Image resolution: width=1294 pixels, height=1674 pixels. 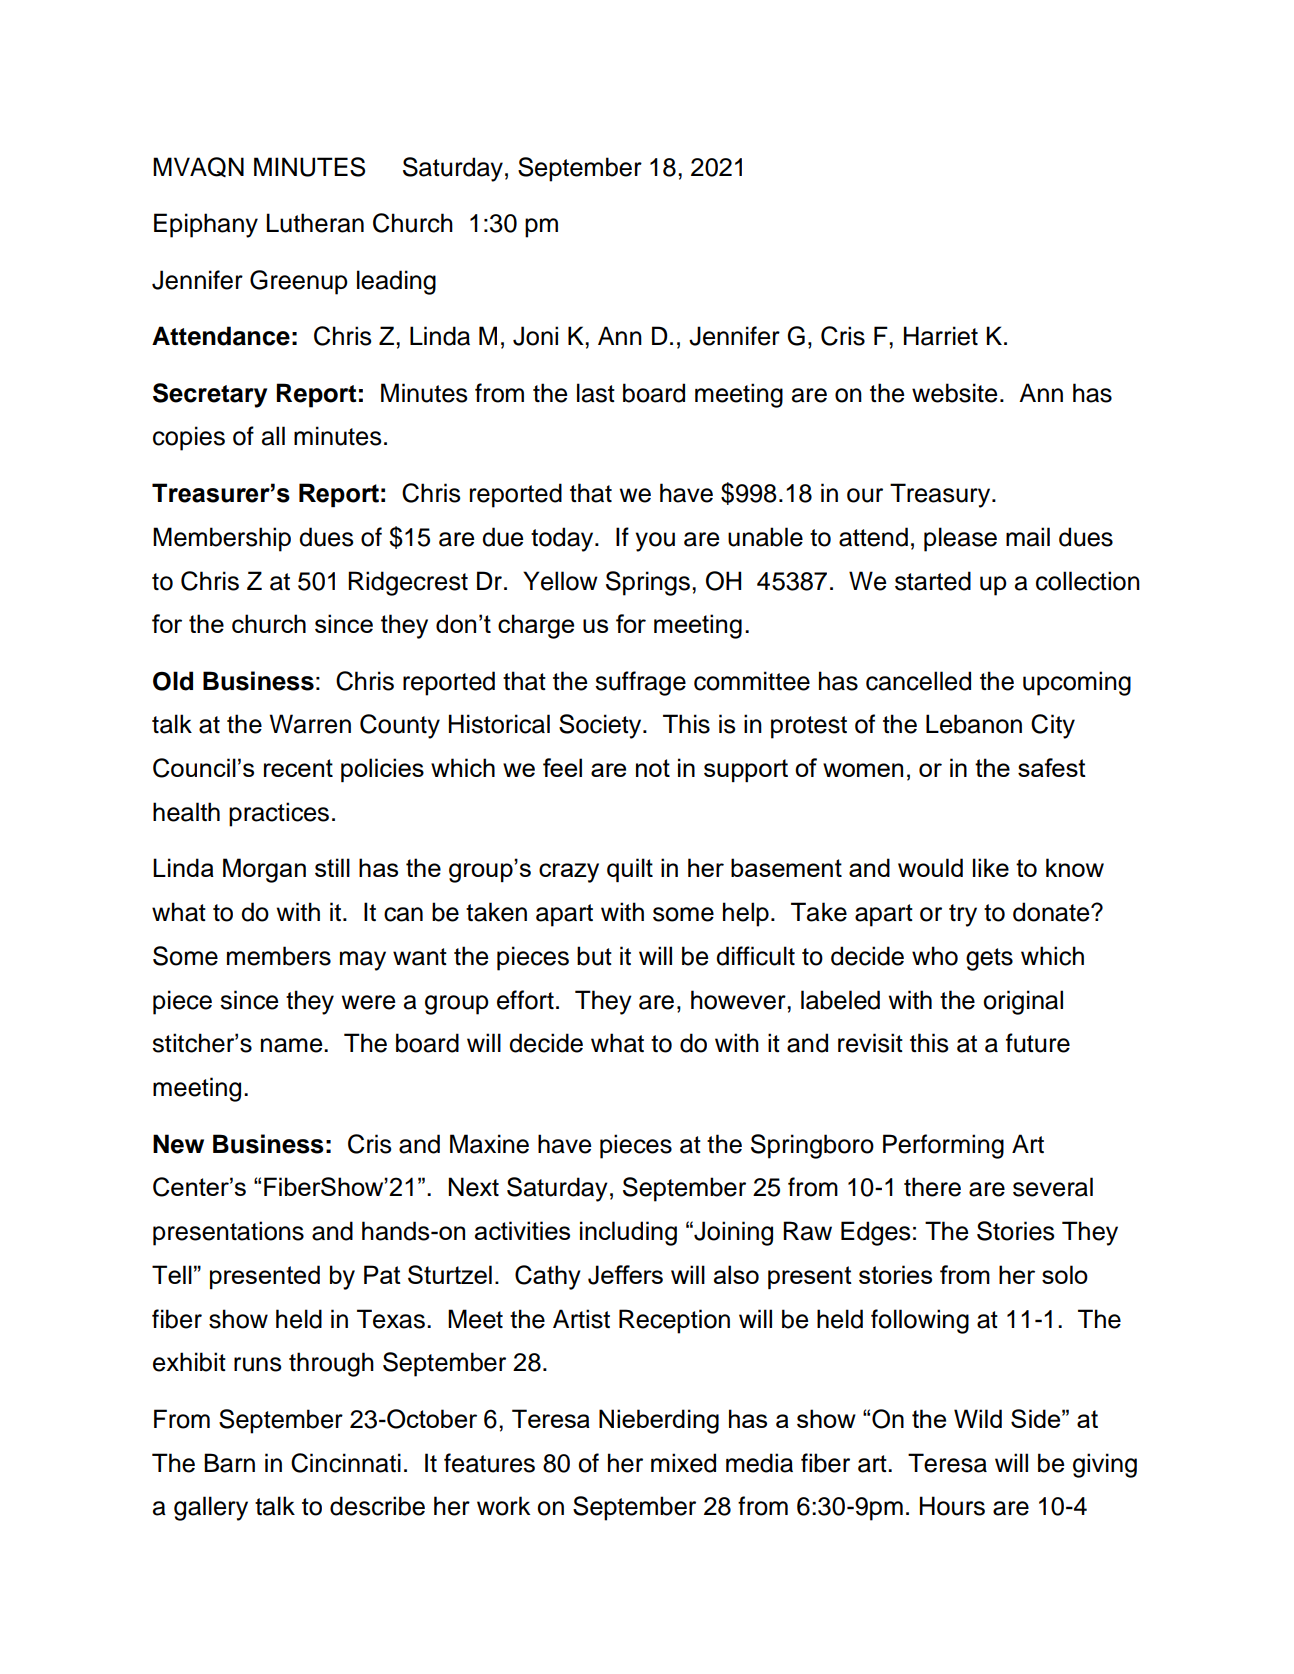 What do you see at coordinates (941, 336) in the page?
I see `Harriet` at bounding box center [941, 336].
